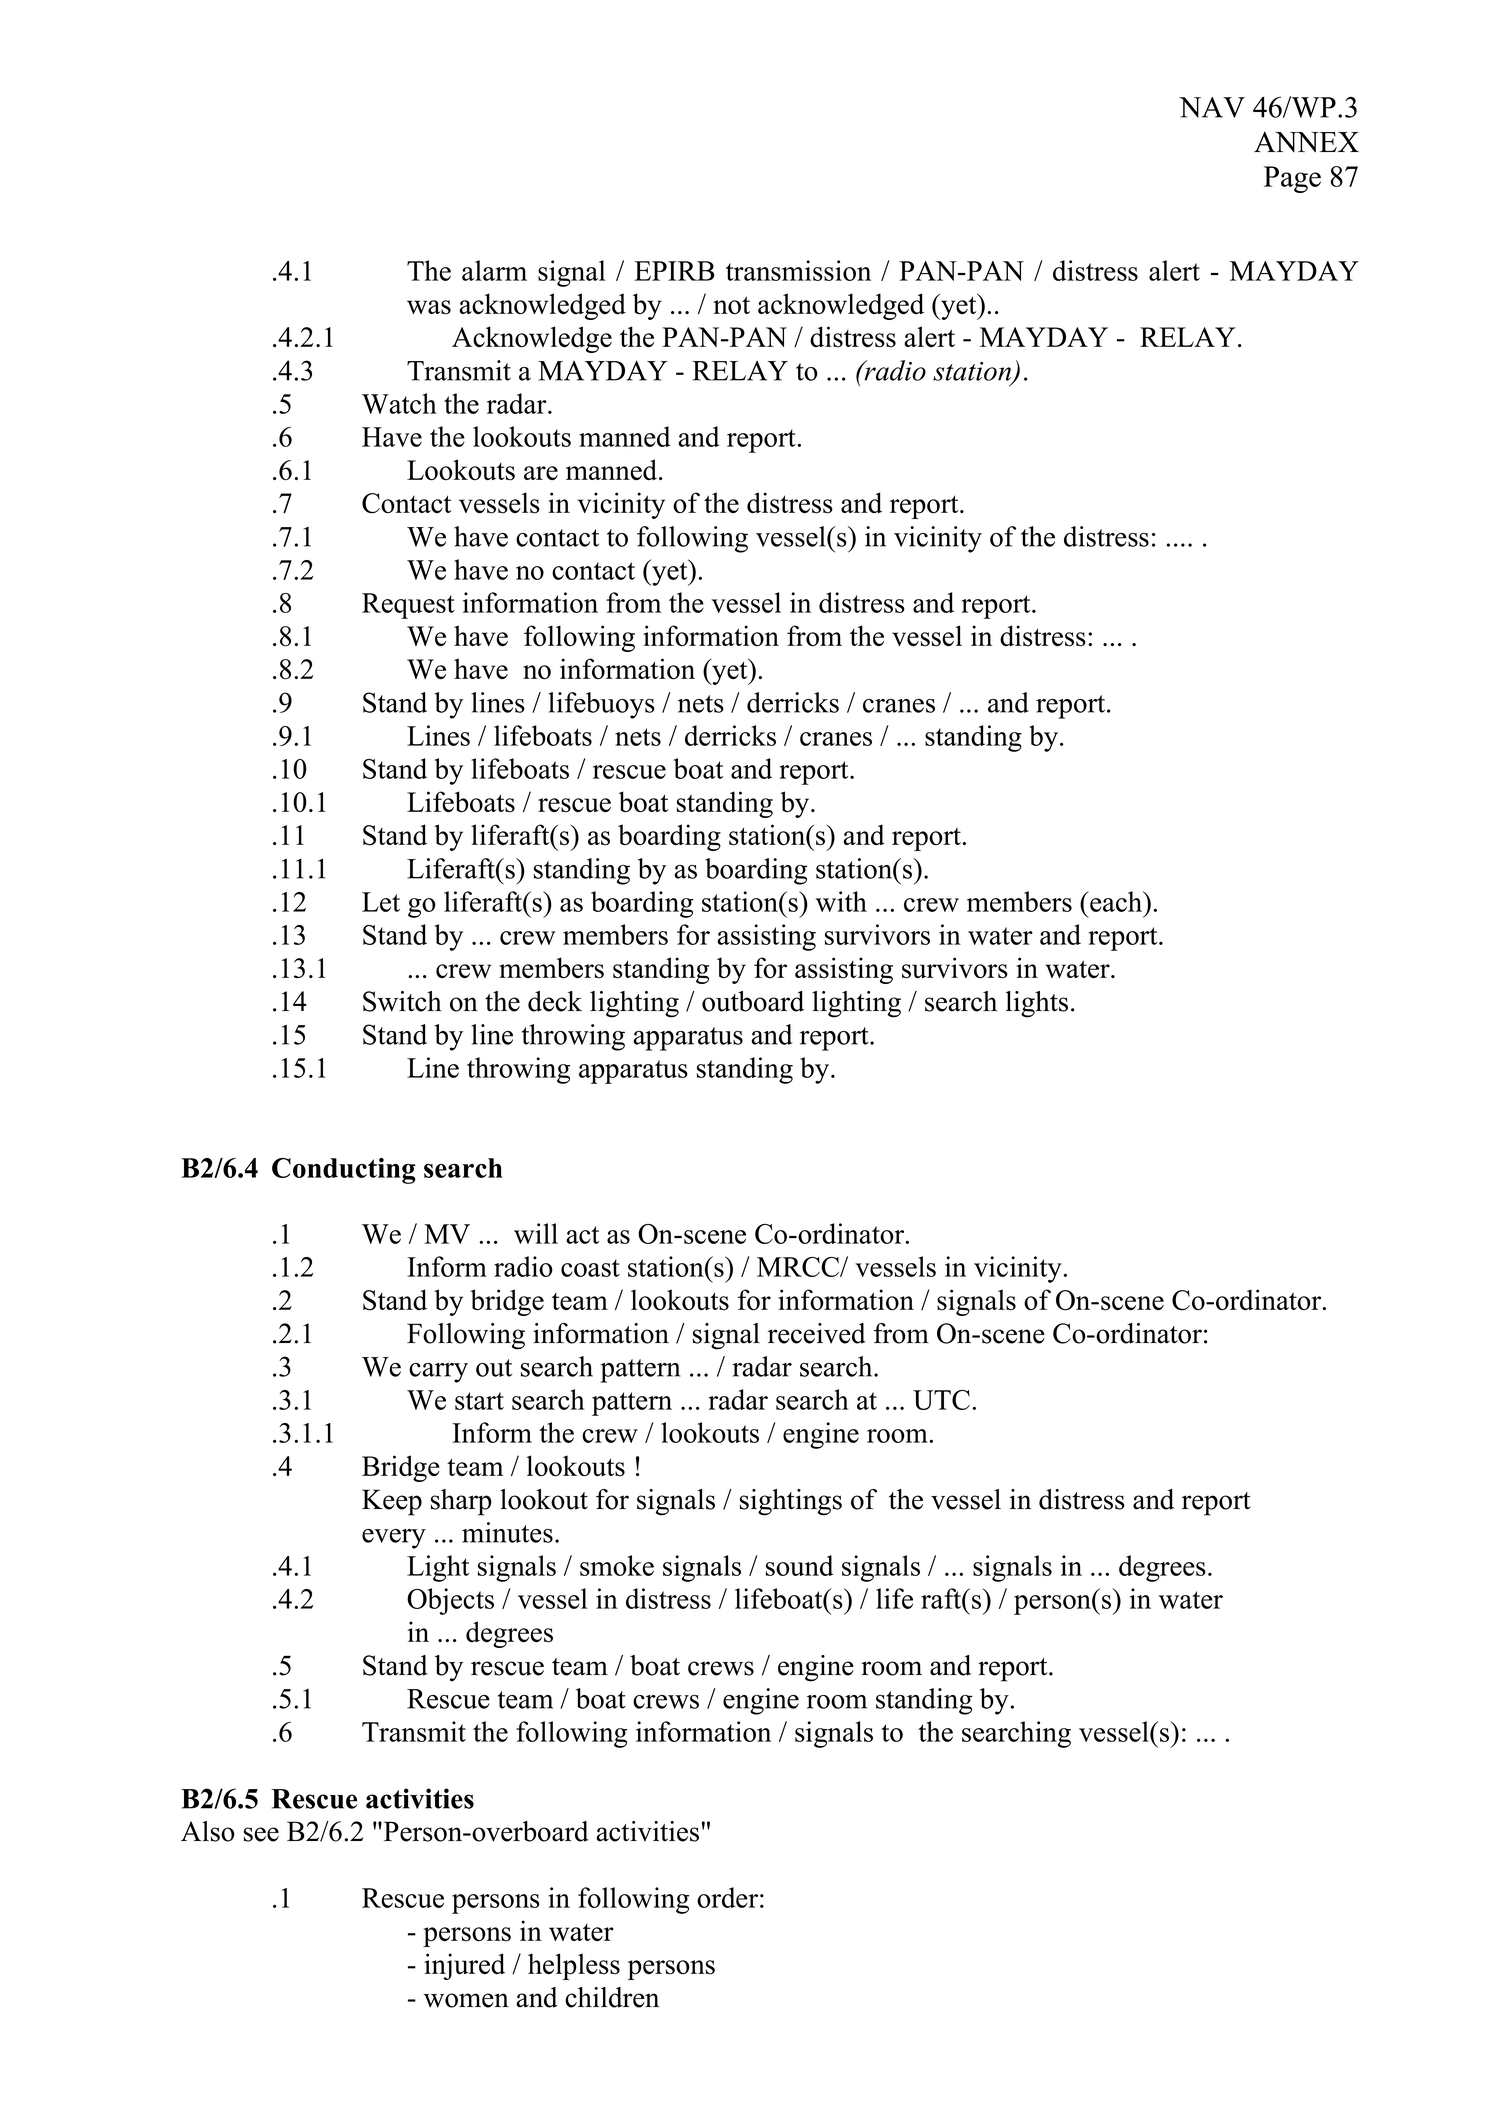 Image resolution: width=1494 pixels, height=2114 pixels. I want to click on each, so click(1116, 901).
